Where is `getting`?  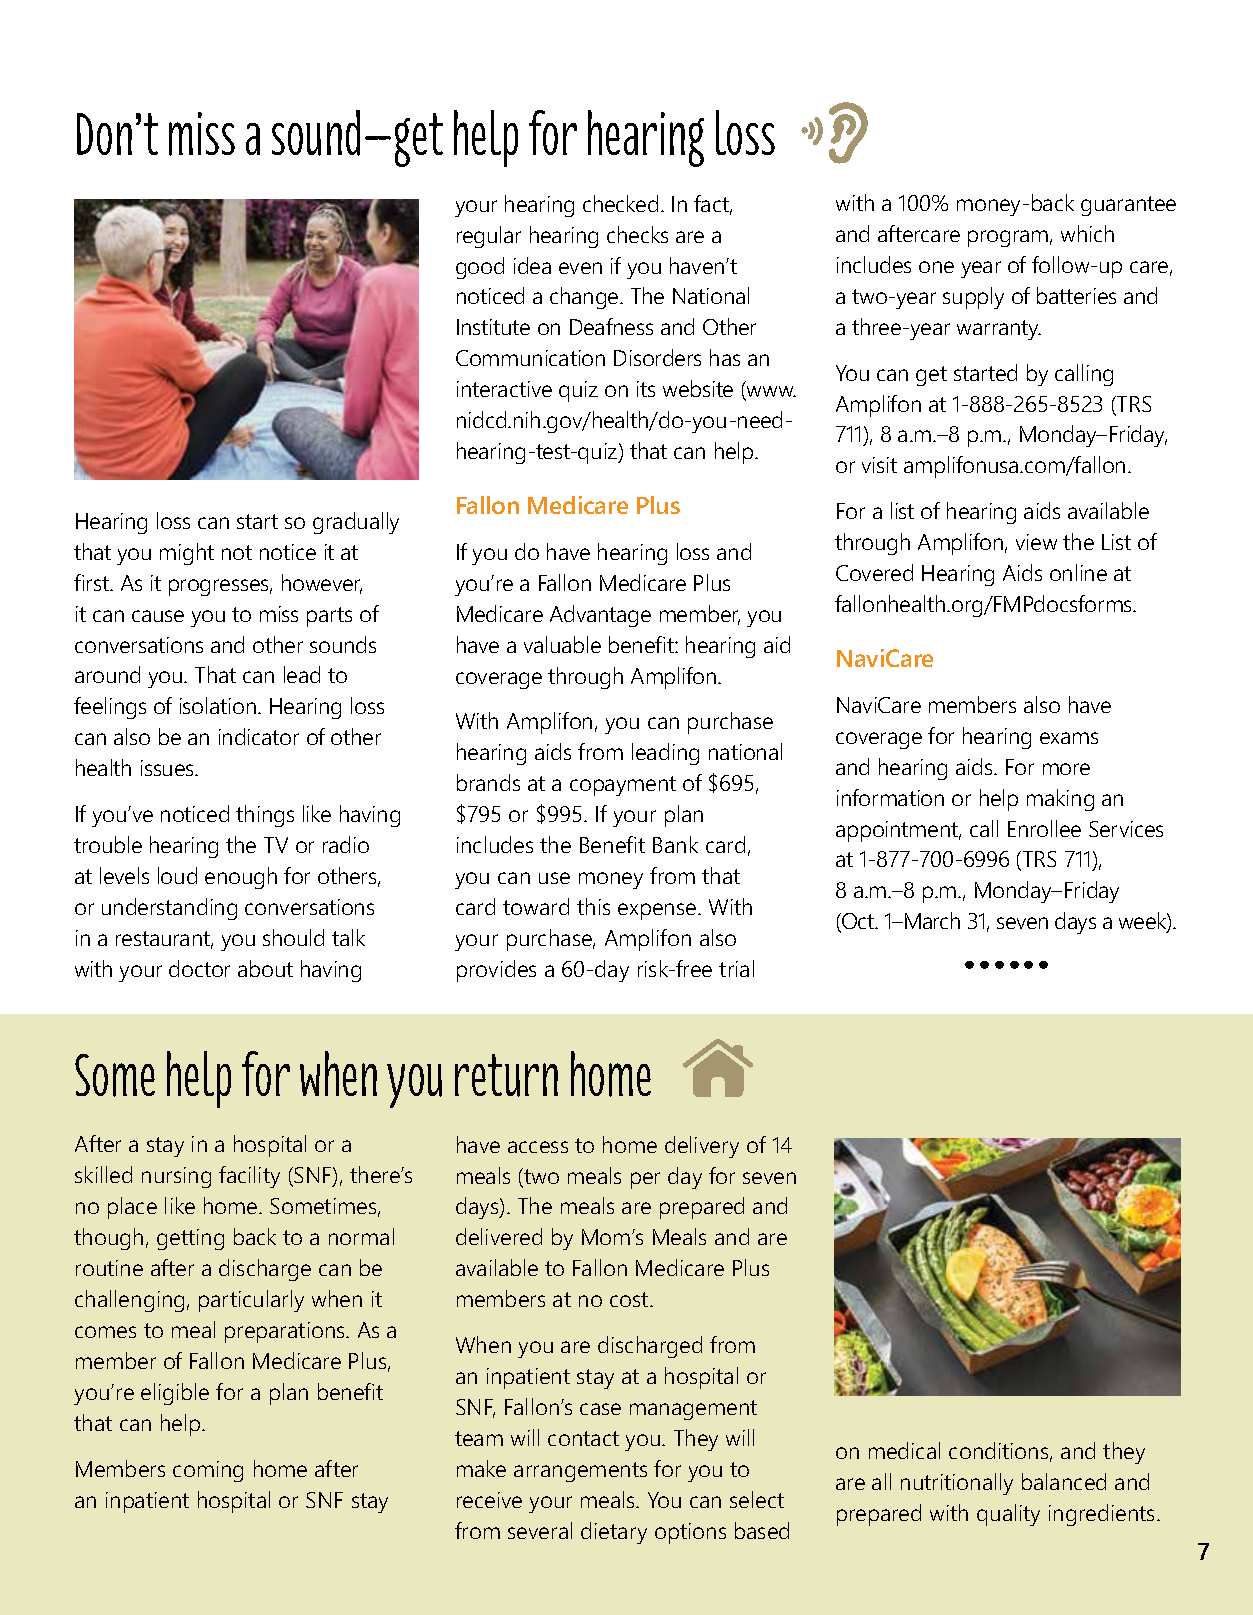 getting is located at coordinates (190, 1239).
